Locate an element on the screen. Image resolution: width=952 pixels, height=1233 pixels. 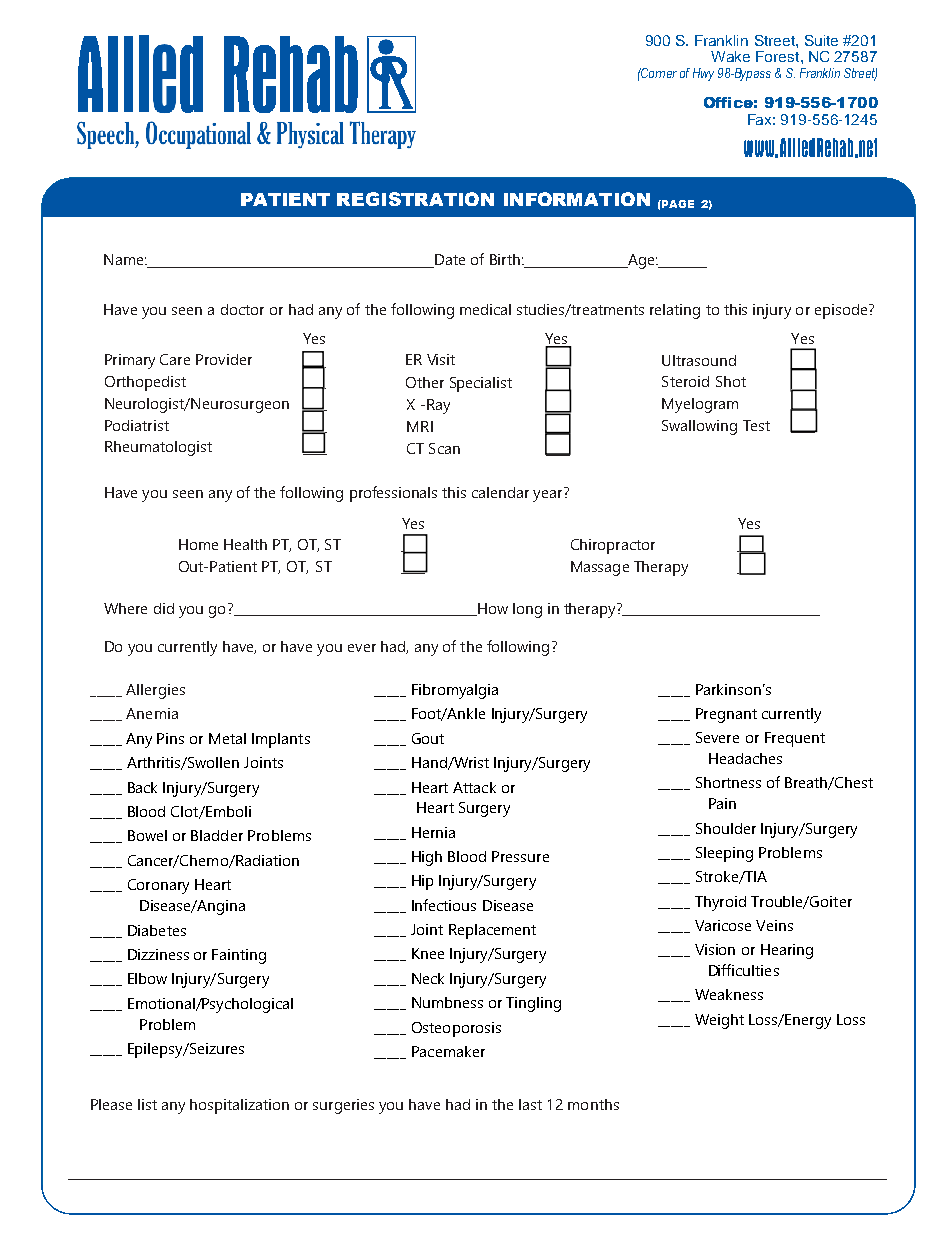
Forest is located at coordinates (779, 56).
